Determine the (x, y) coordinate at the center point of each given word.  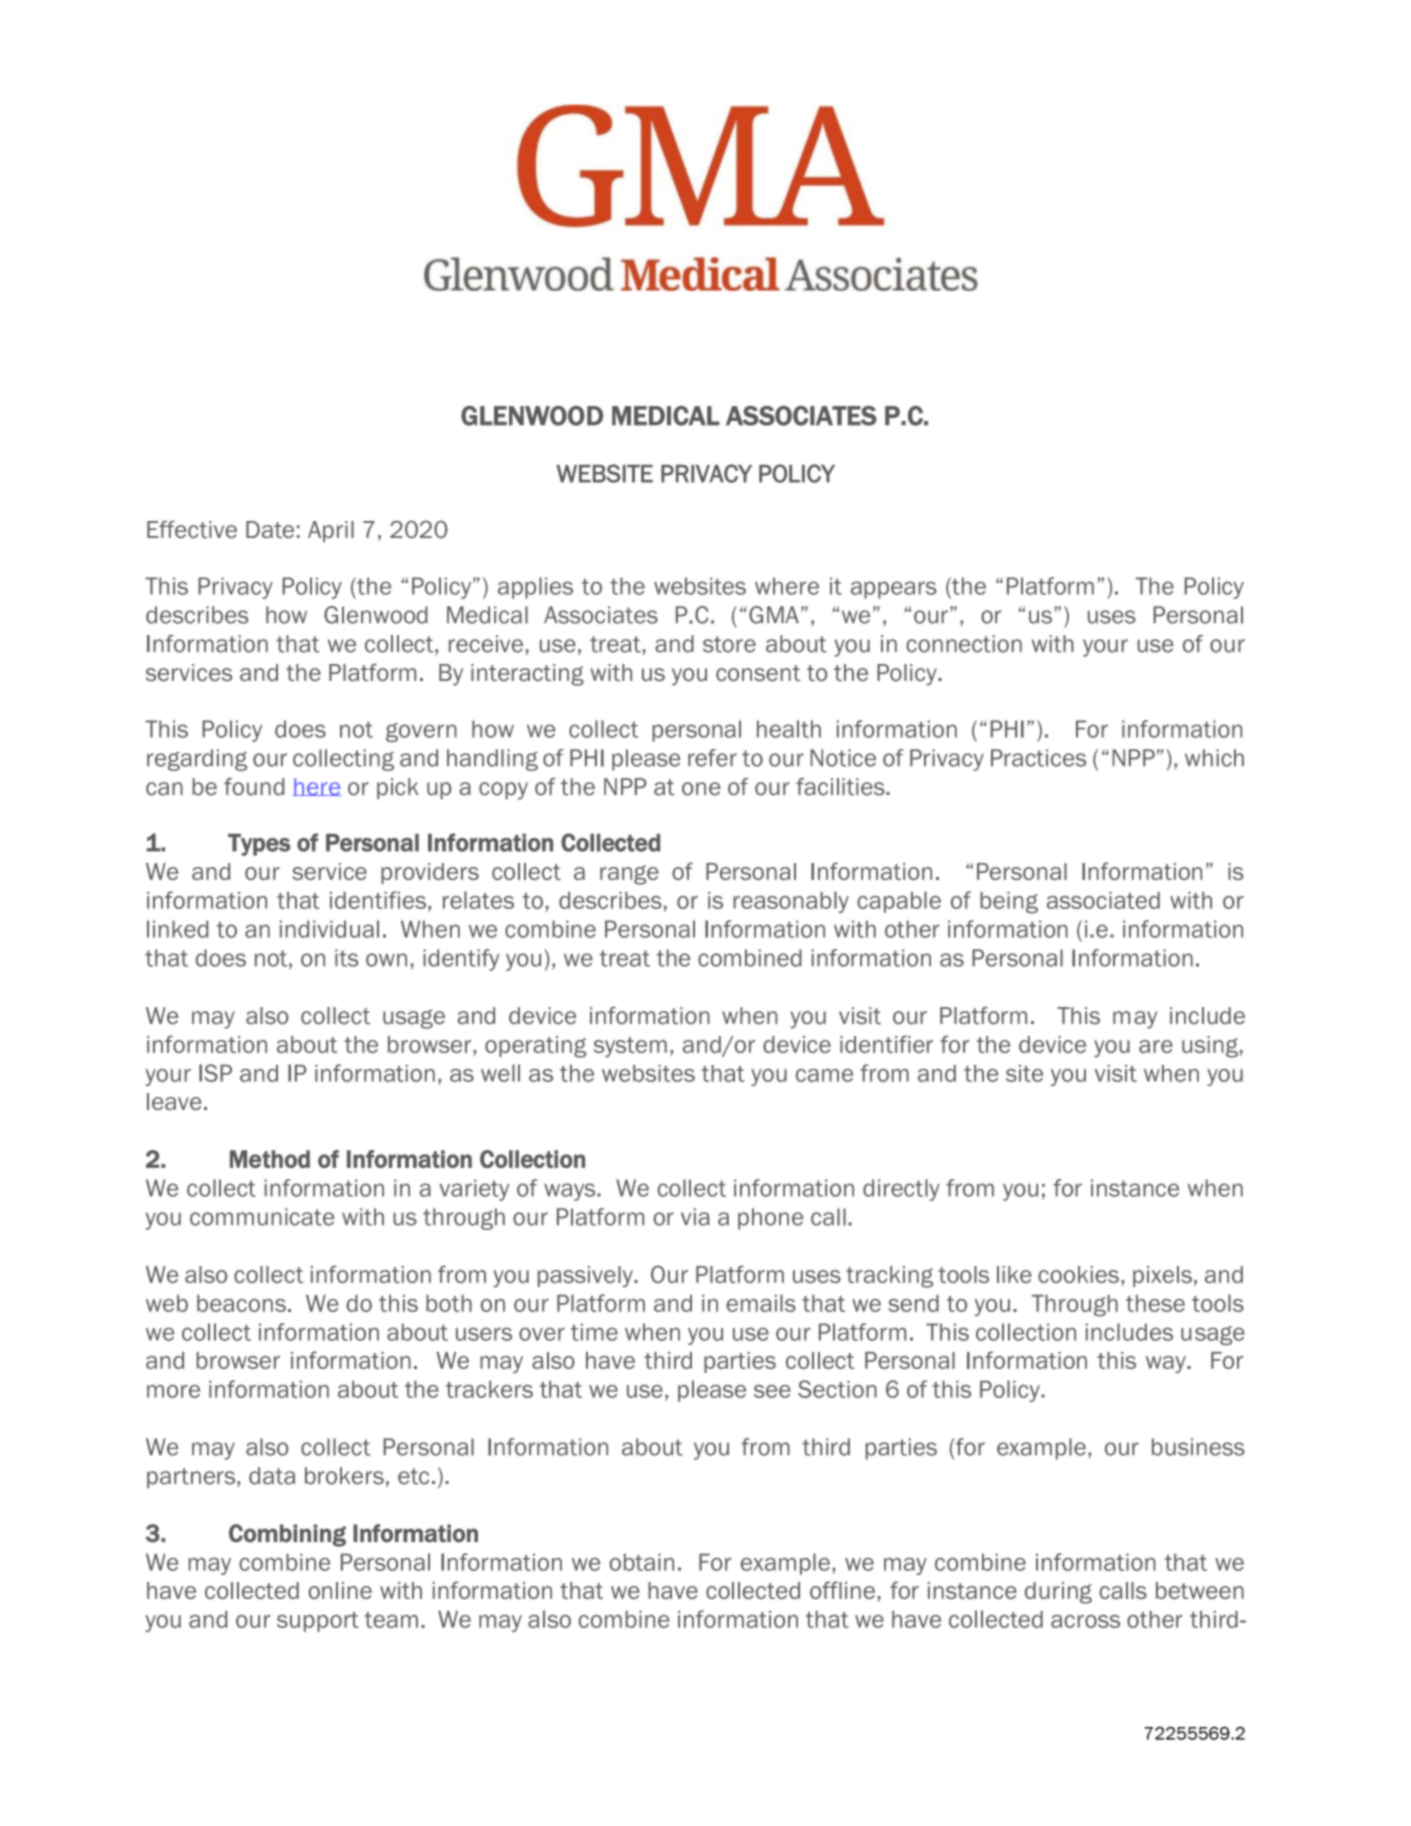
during (1058, 1593)
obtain (641, 1562)
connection (964, 644)
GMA (774, 615)
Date (270, 529)
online (340, 1590)
